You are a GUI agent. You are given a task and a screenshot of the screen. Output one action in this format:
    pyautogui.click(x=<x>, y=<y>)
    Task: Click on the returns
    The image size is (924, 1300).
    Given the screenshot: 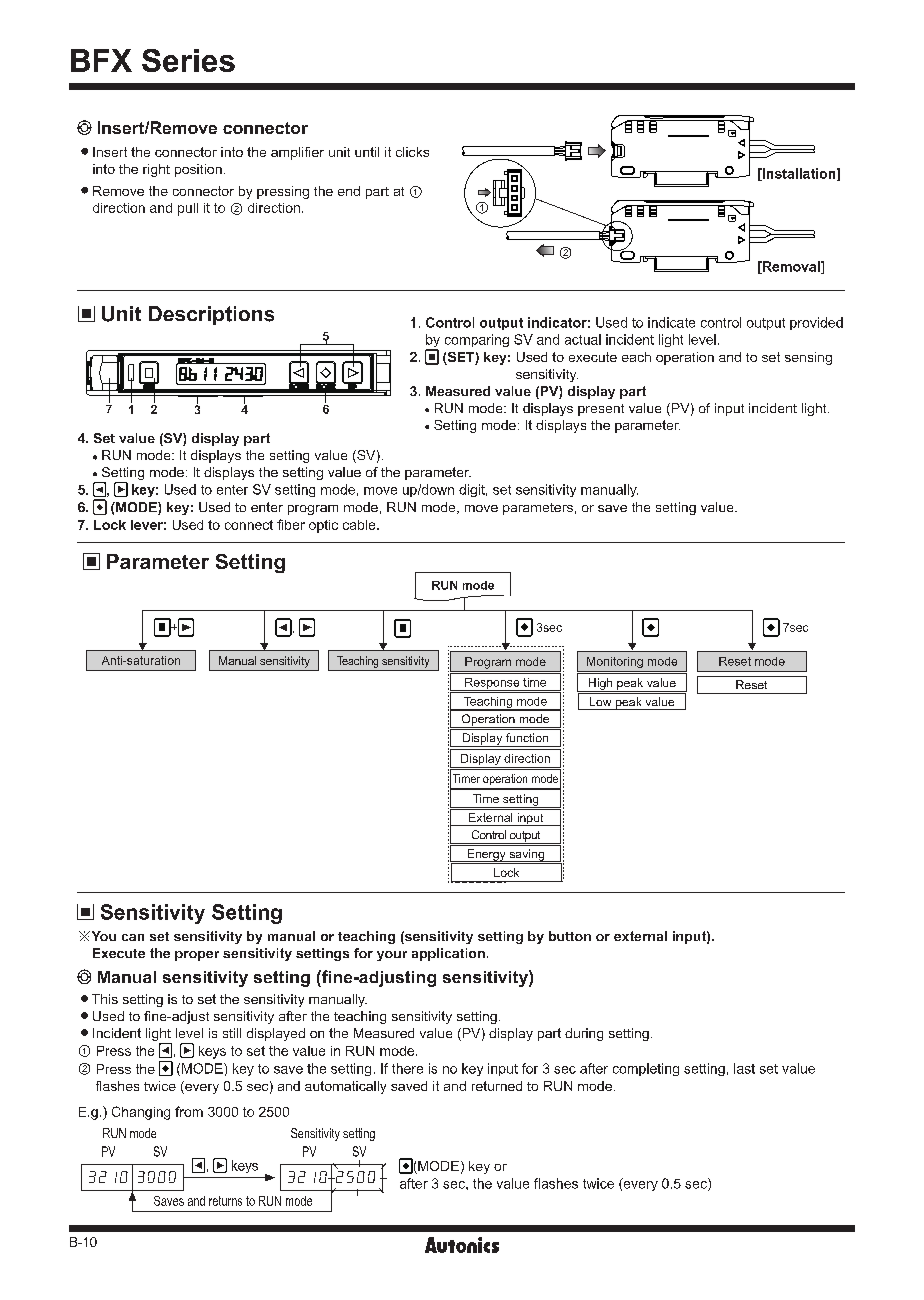 What is the action you would take?
    pyautogui.click(x=225, y=1201)
